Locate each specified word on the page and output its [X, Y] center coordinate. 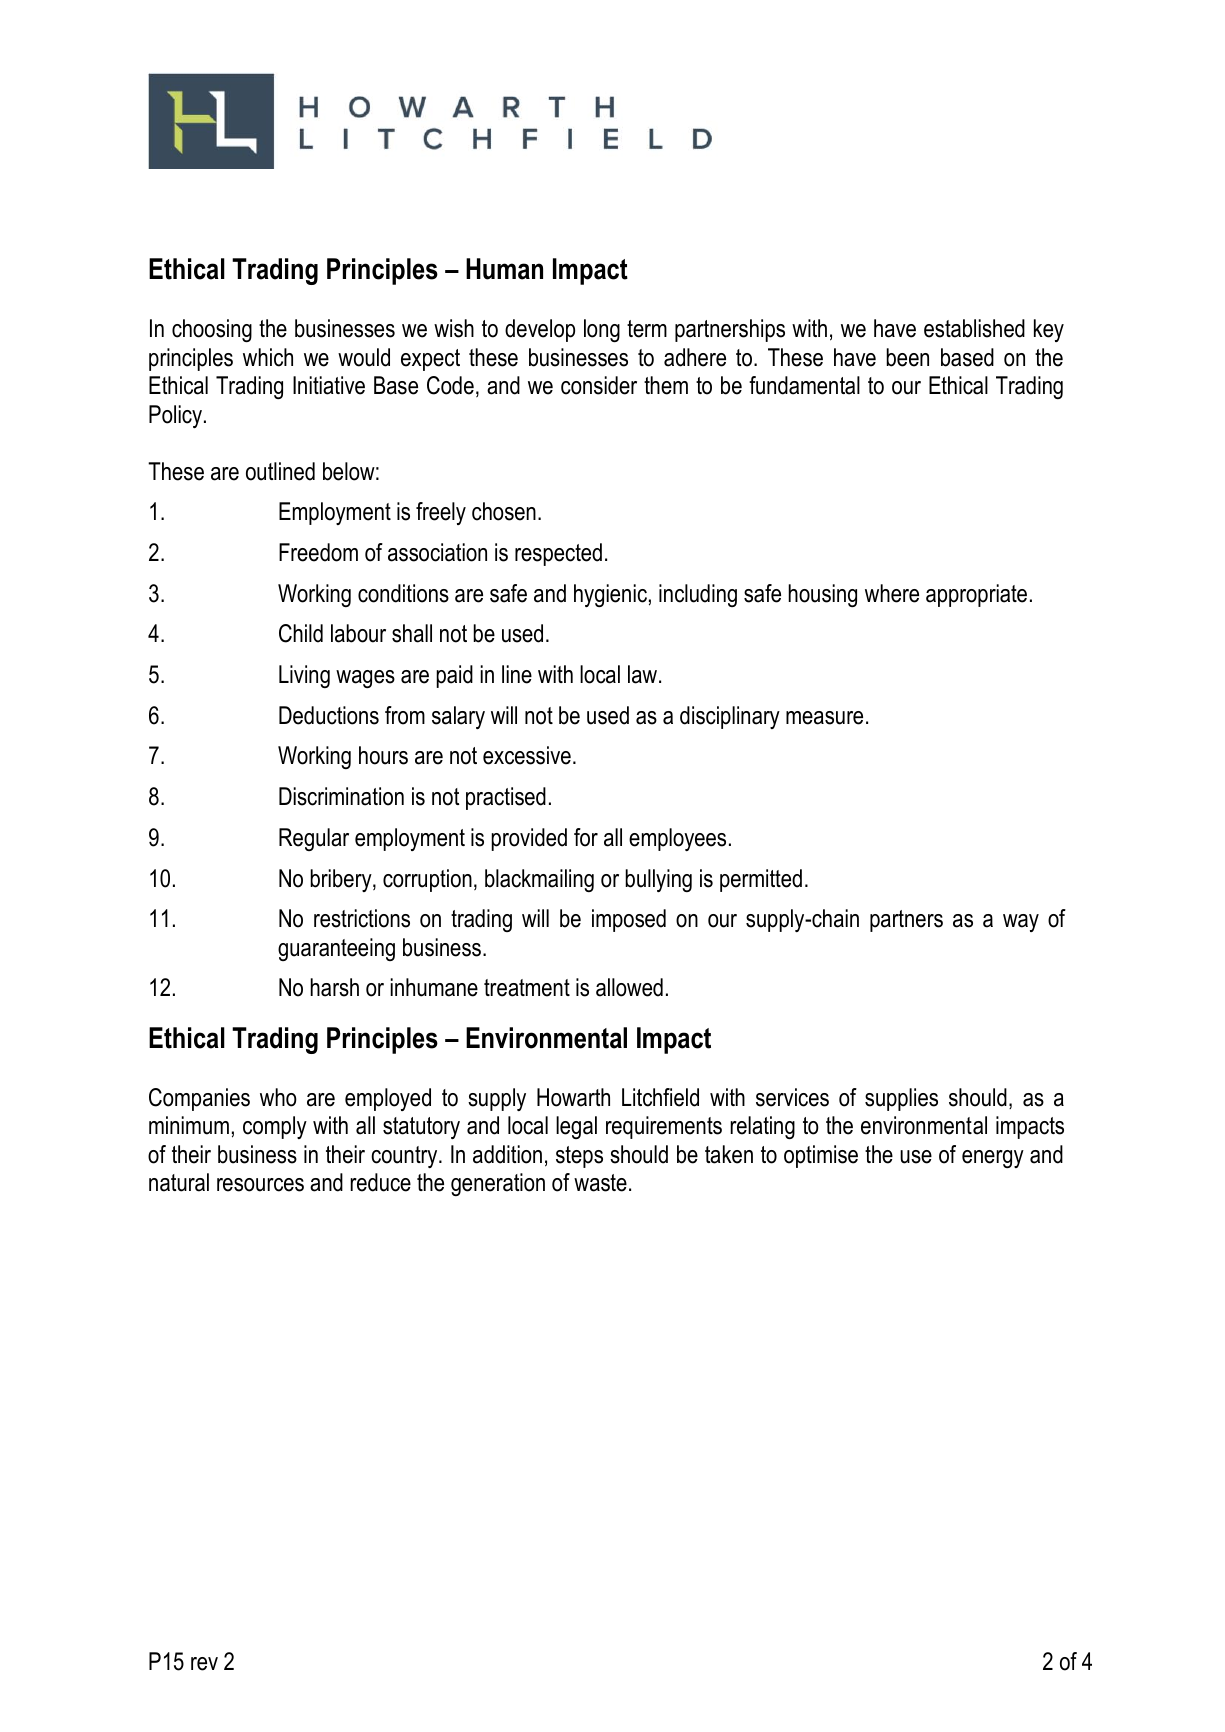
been [907, 357]
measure [824, 718]
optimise [821, 1156]
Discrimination [341, 796]
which [268, 357]
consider [599, 385]
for [586, 837]
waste [600, 1183]
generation [498, 1184]
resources [260, 1185]
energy [993, 1159]
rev [204, 1664]
